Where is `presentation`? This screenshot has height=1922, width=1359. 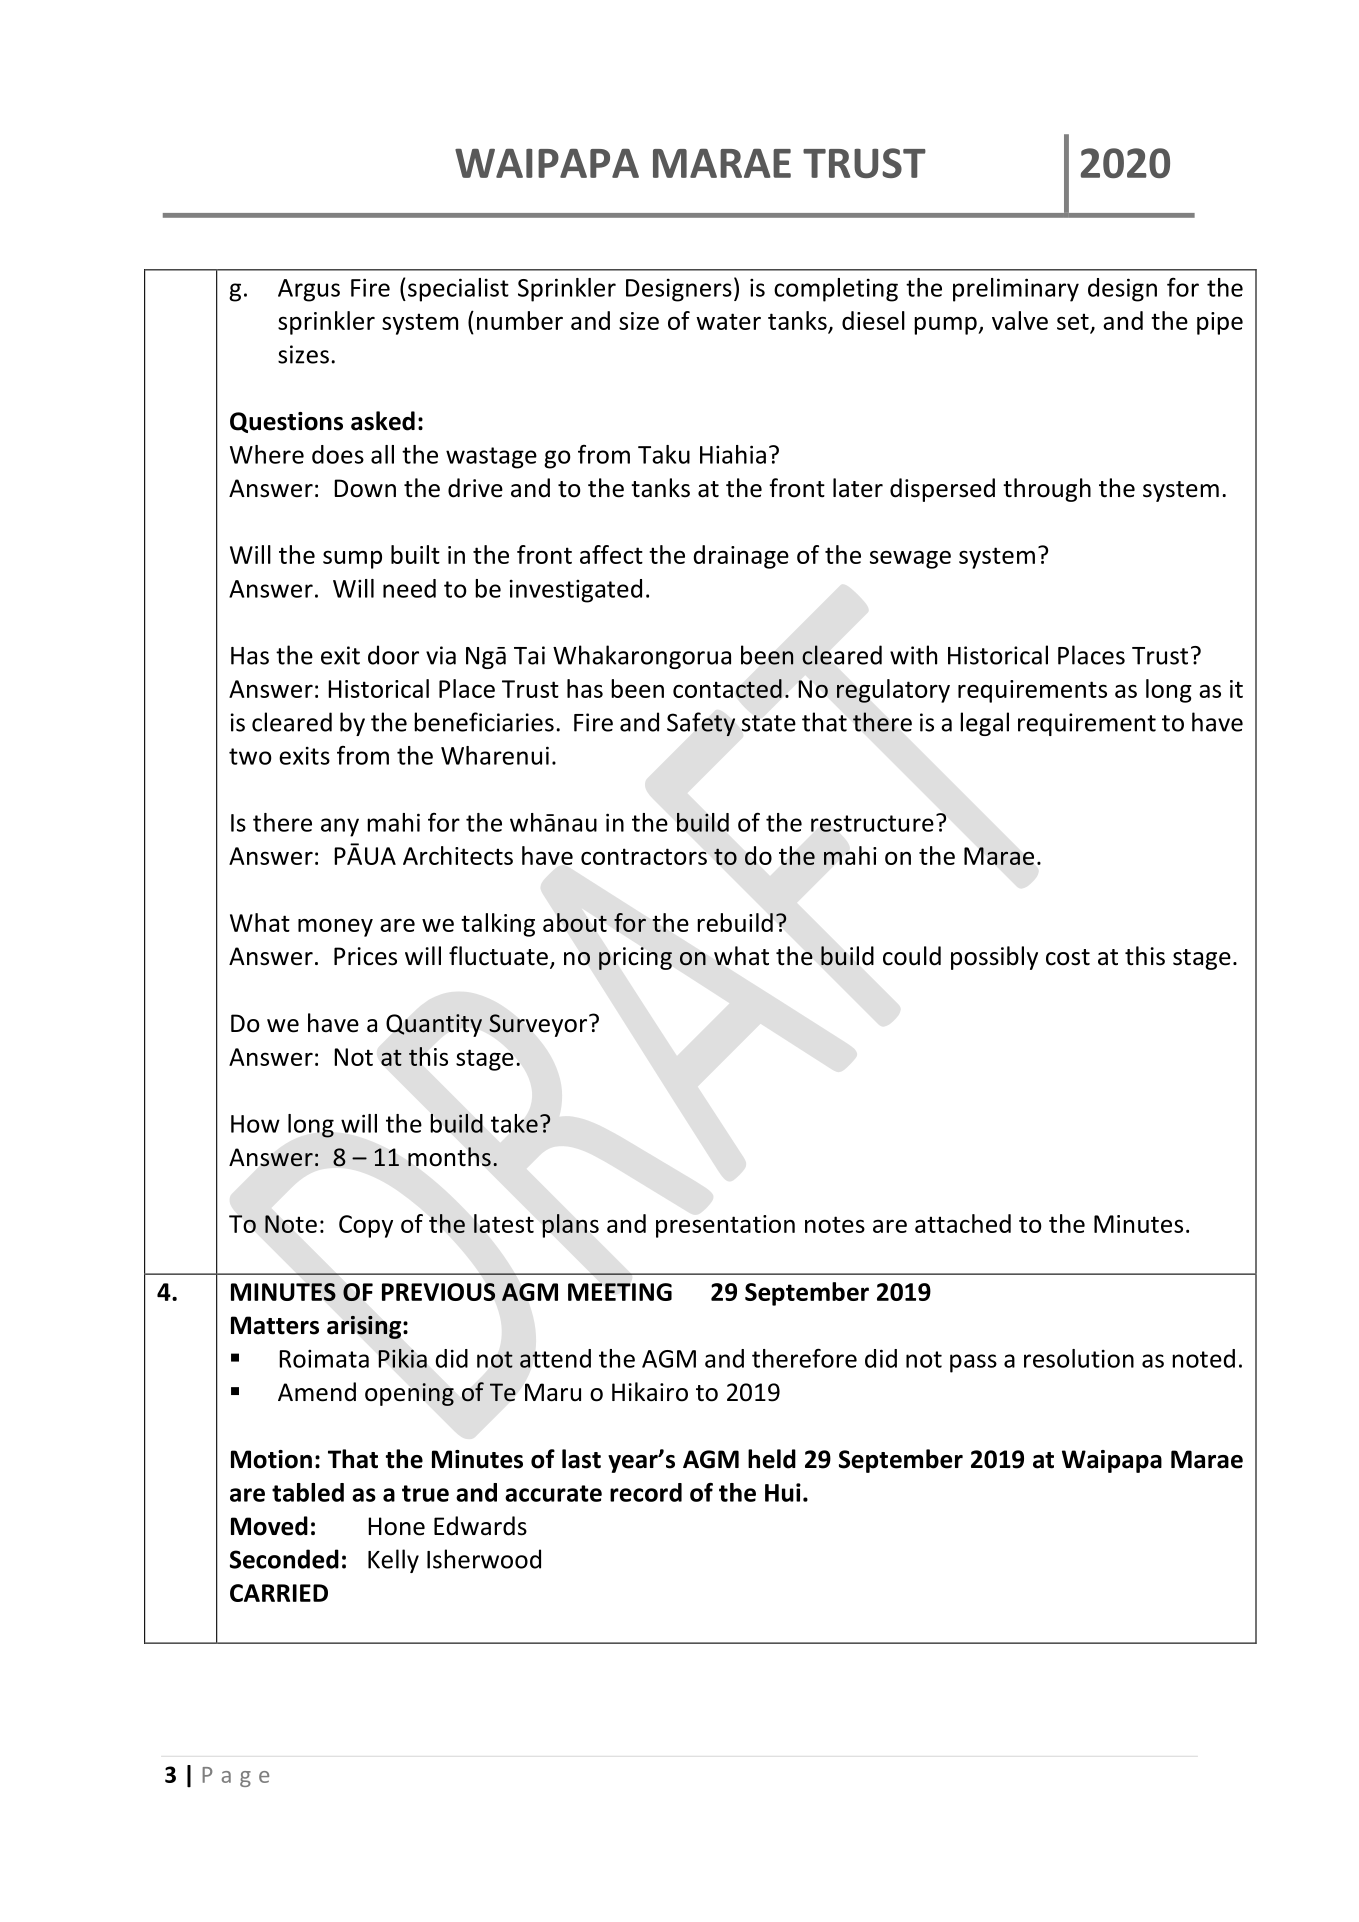 presentation is located at coordinates (725, 1226).
